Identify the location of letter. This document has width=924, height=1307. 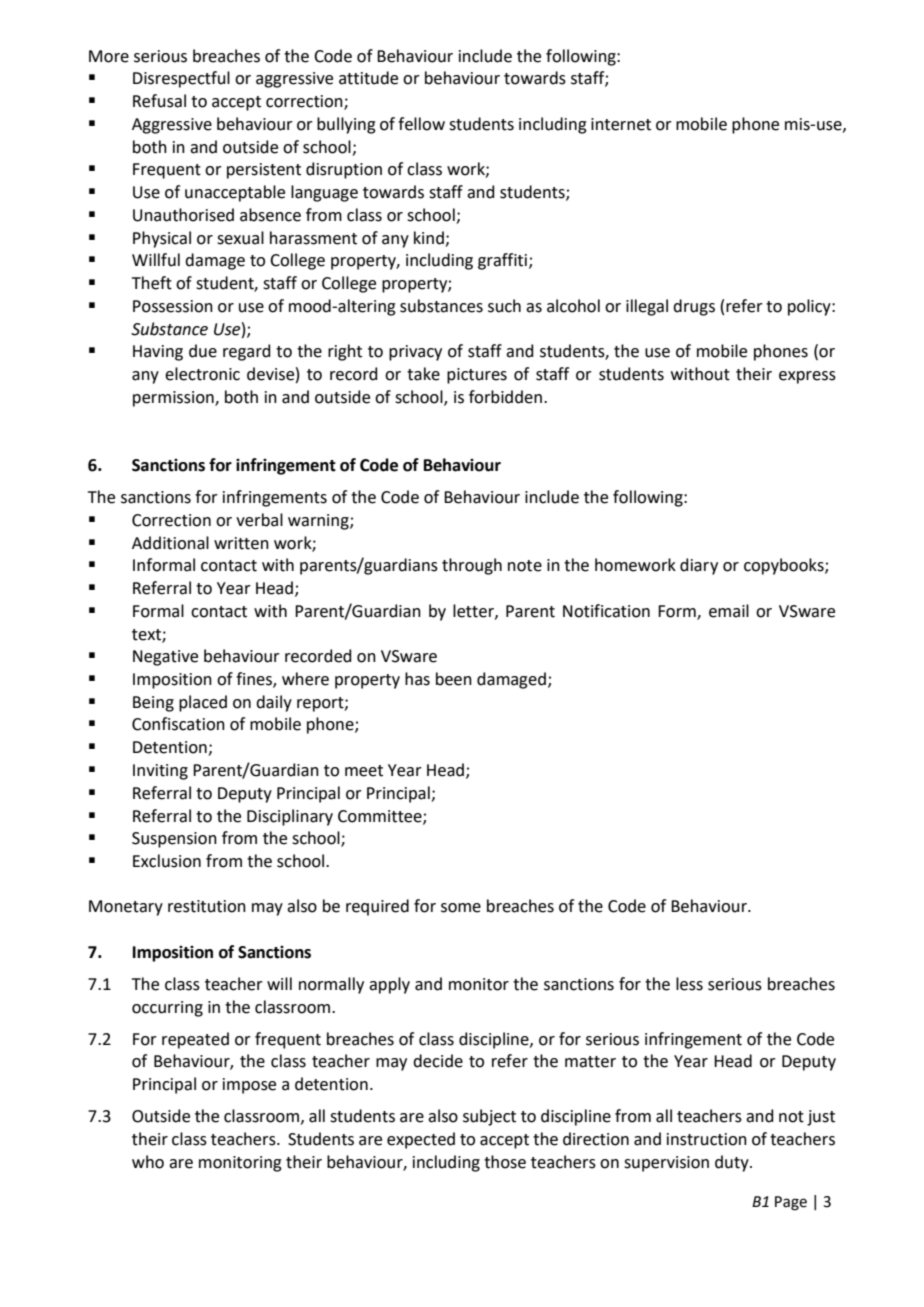
(474, 611).
